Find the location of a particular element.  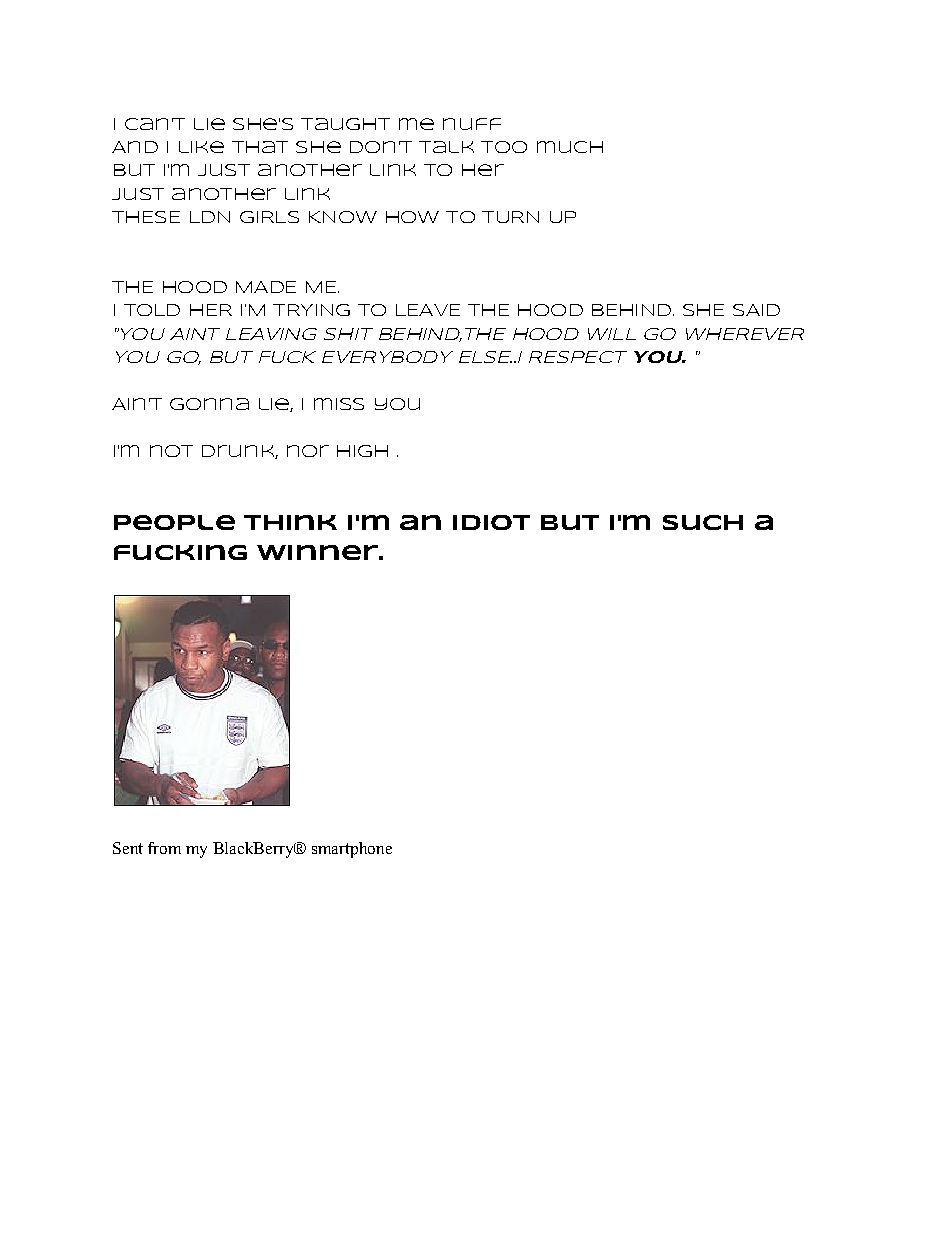

People is located at coordinates (174, 522).
